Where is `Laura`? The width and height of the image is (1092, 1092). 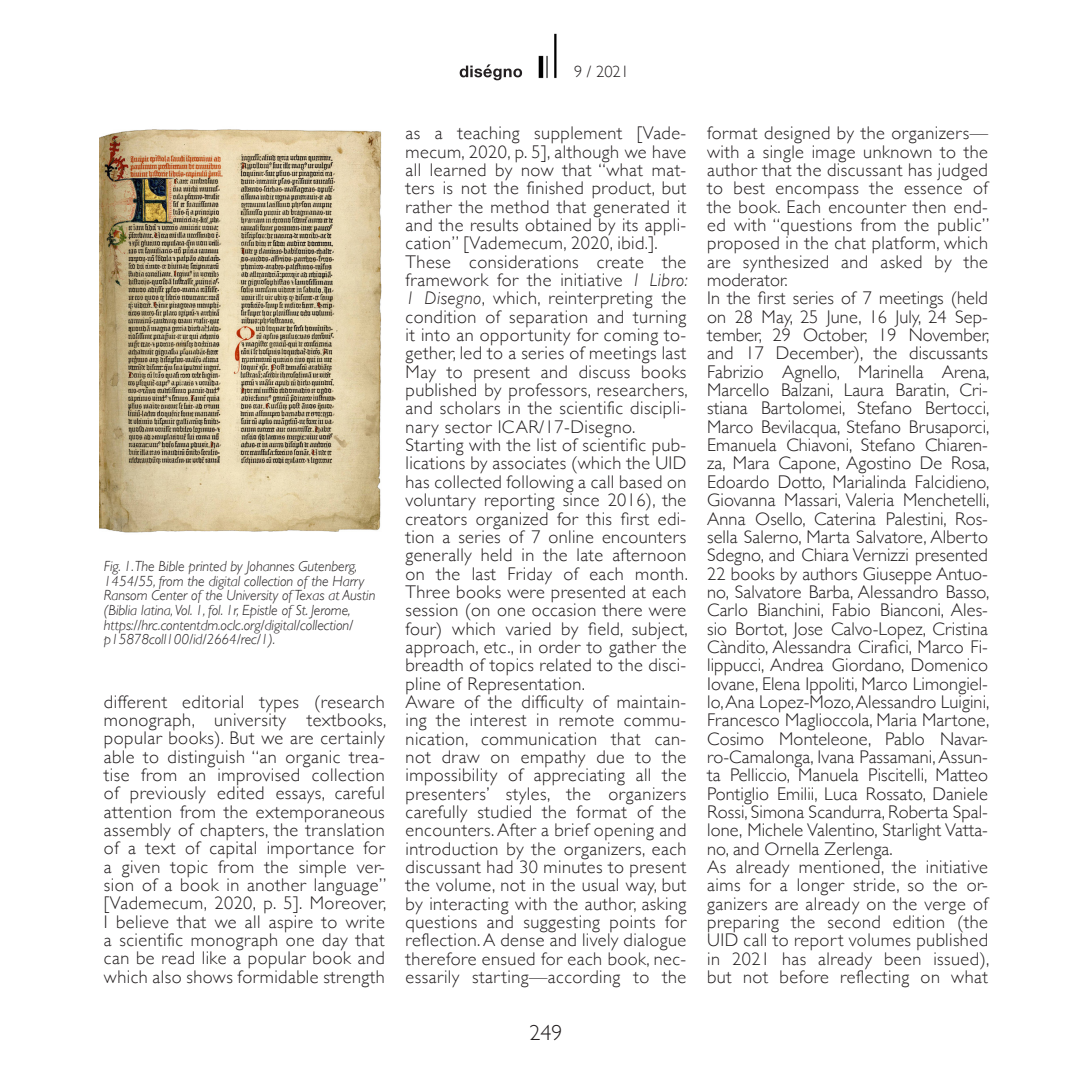 Laura is located at coordinates (864, 390).
